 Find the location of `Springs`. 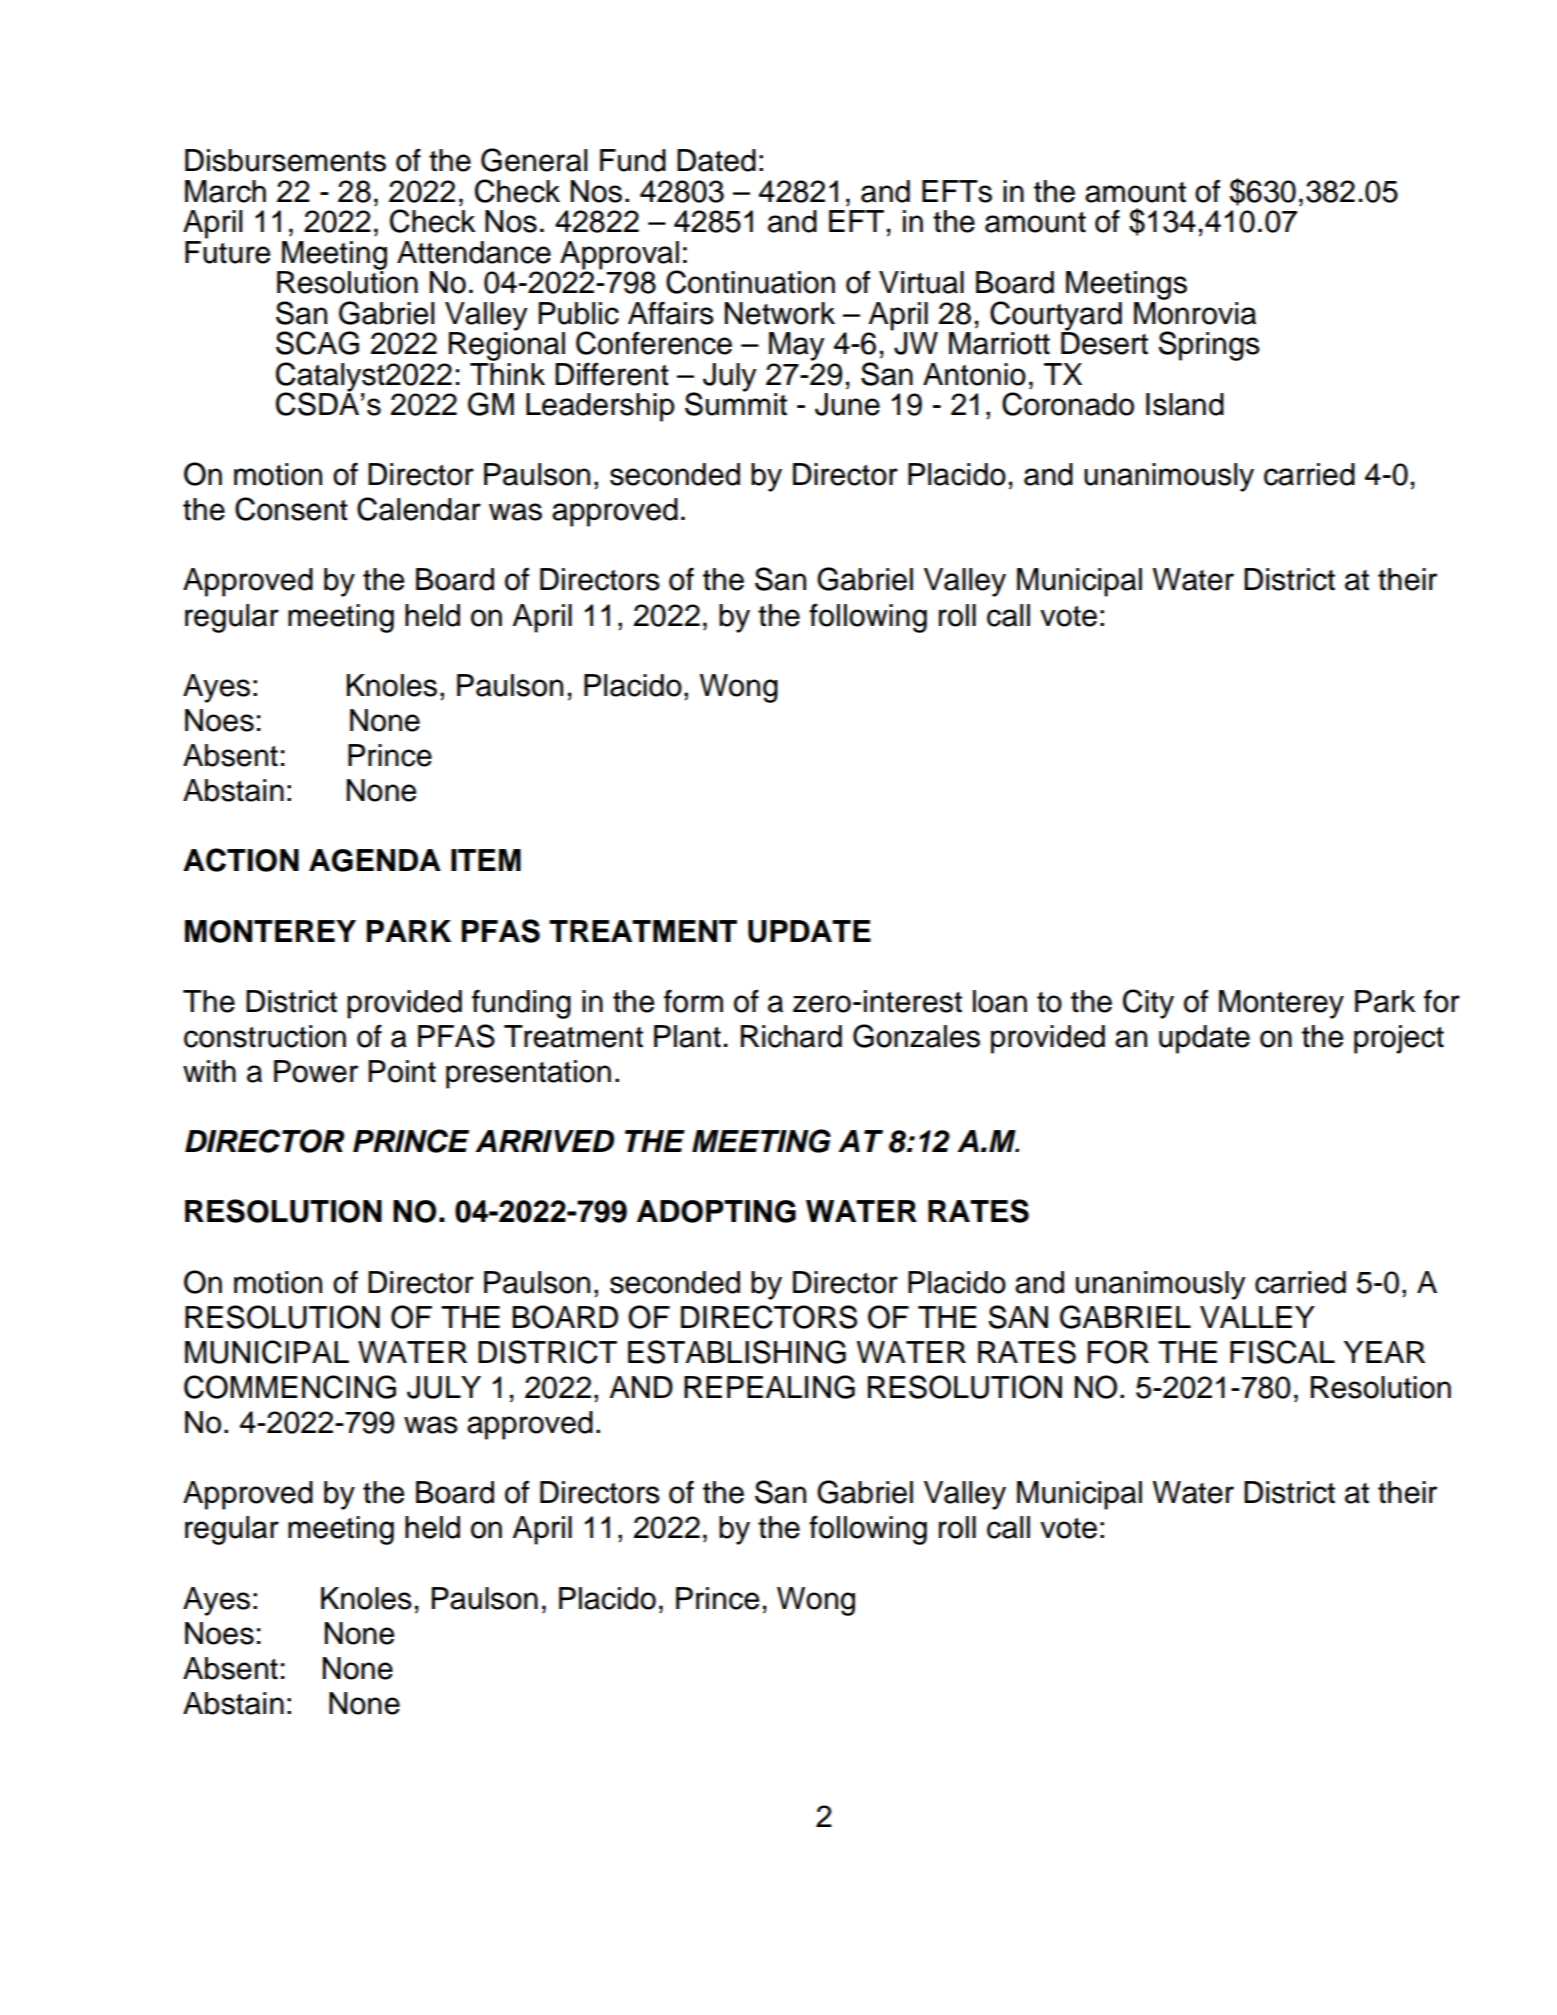

Springs is located at coordinates (1209, 346).
